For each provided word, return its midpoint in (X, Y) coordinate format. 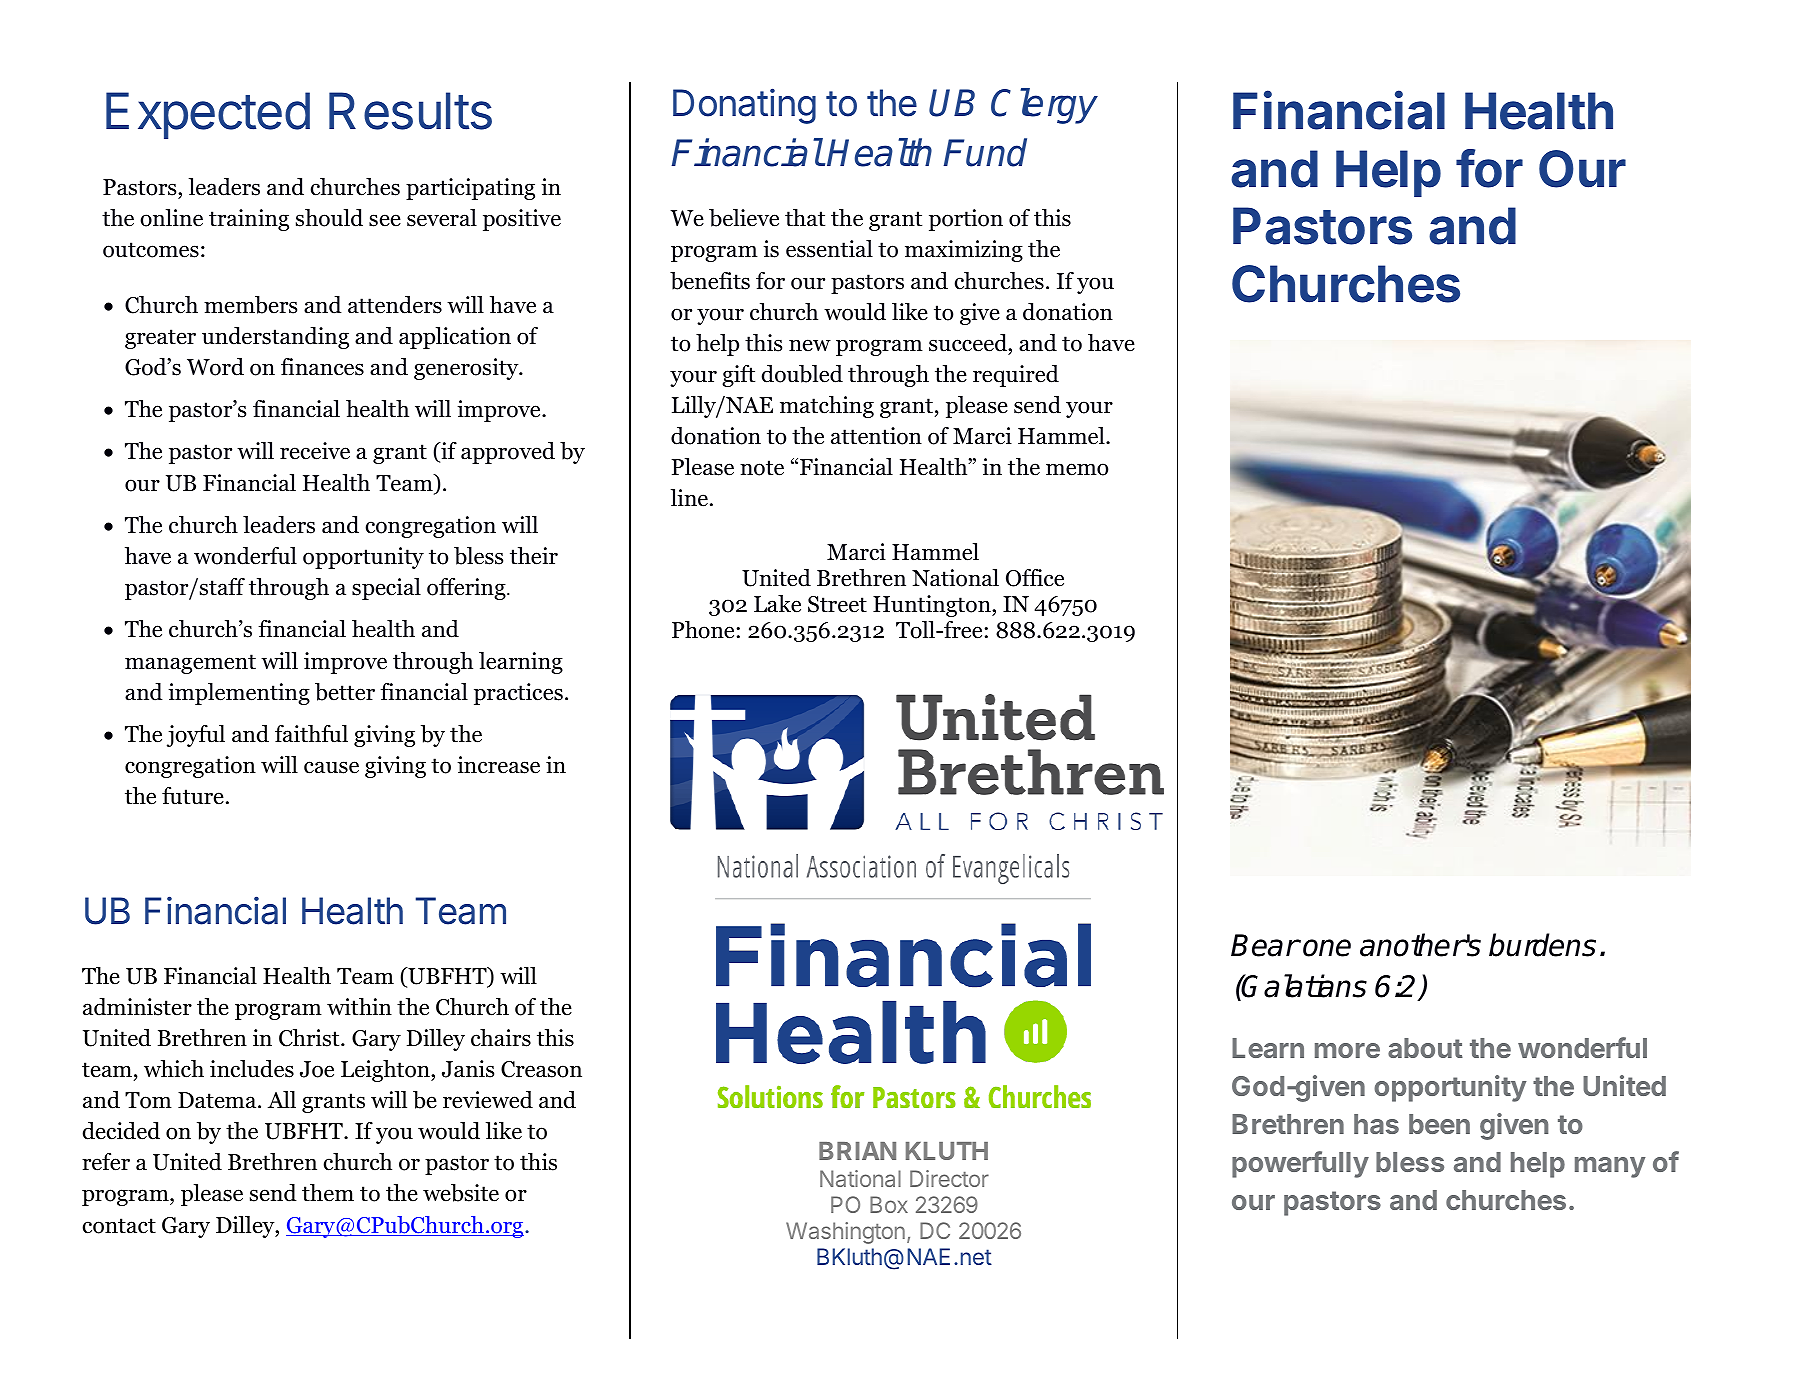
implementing (239, 694)
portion (966, 220)
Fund (985, 152)
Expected (208, 115)
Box (889, 1204)
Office (1035, 578)
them (328, 1193)
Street (837, 604)
